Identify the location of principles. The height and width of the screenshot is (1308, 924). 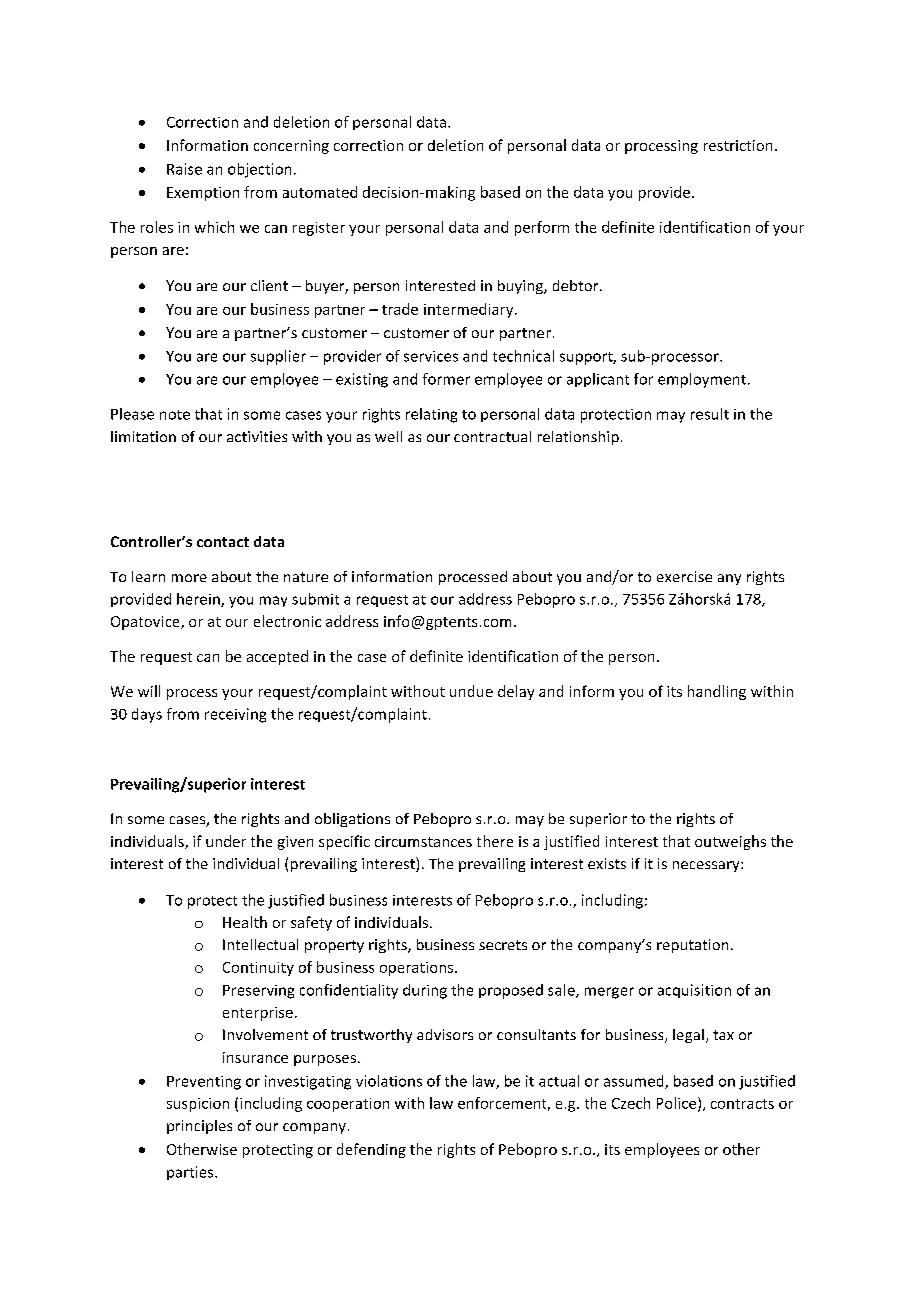
(199, 1127).
